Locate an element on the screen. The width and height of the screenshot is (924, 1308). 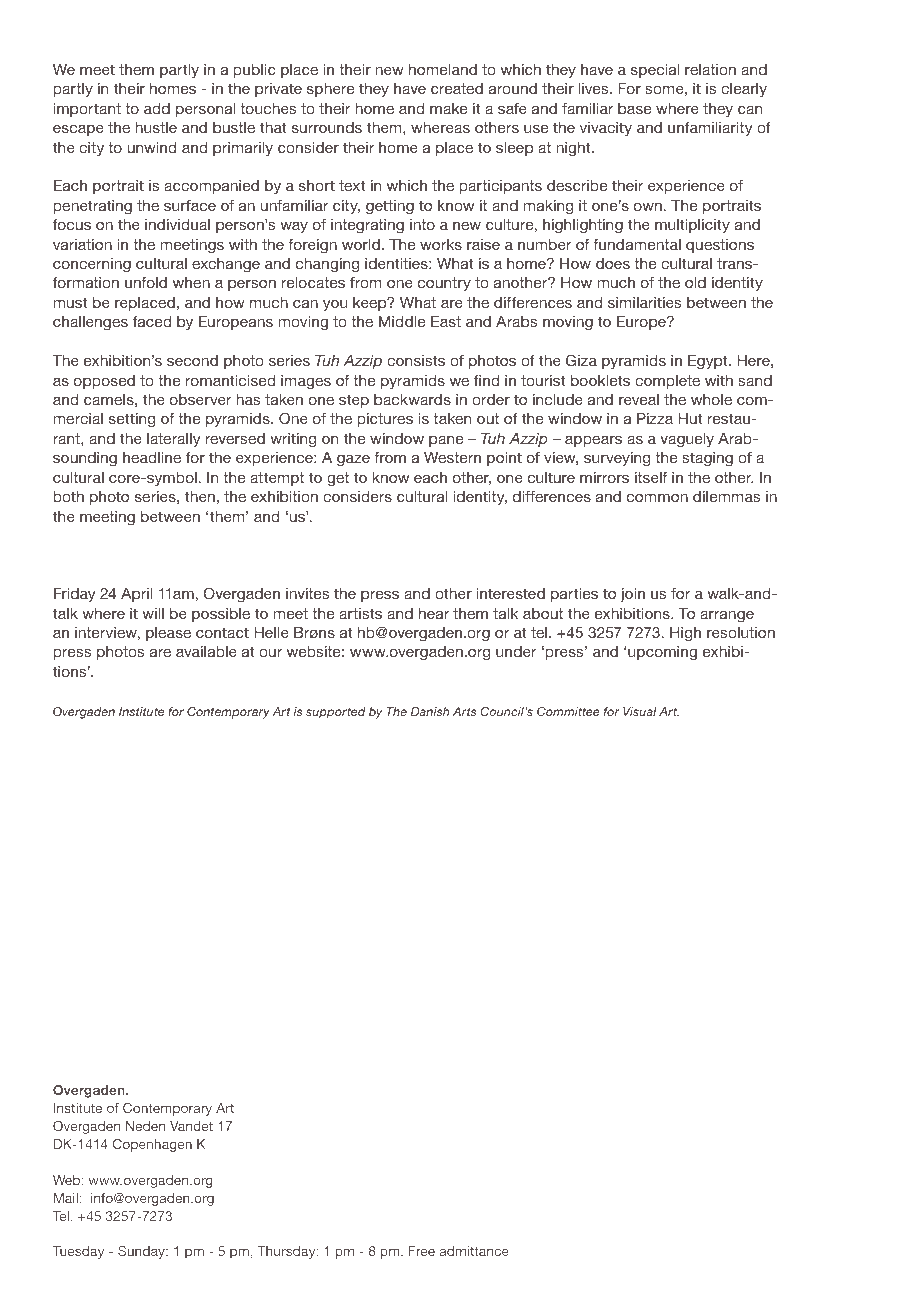
upcoming is located at coordinates (661, 653).
